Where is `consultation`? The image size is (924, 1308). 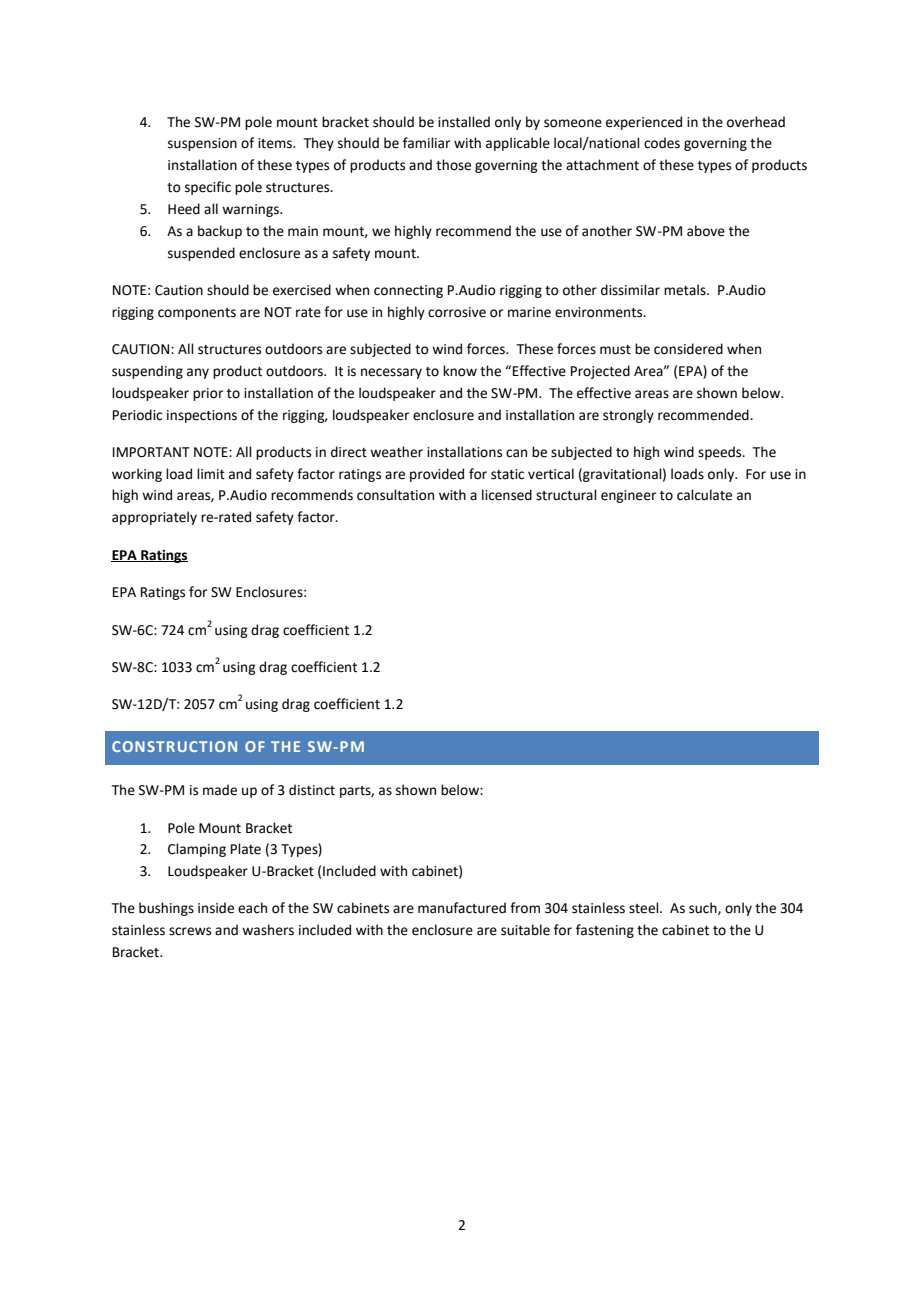 consultation is located at coordinates (395, 495).
